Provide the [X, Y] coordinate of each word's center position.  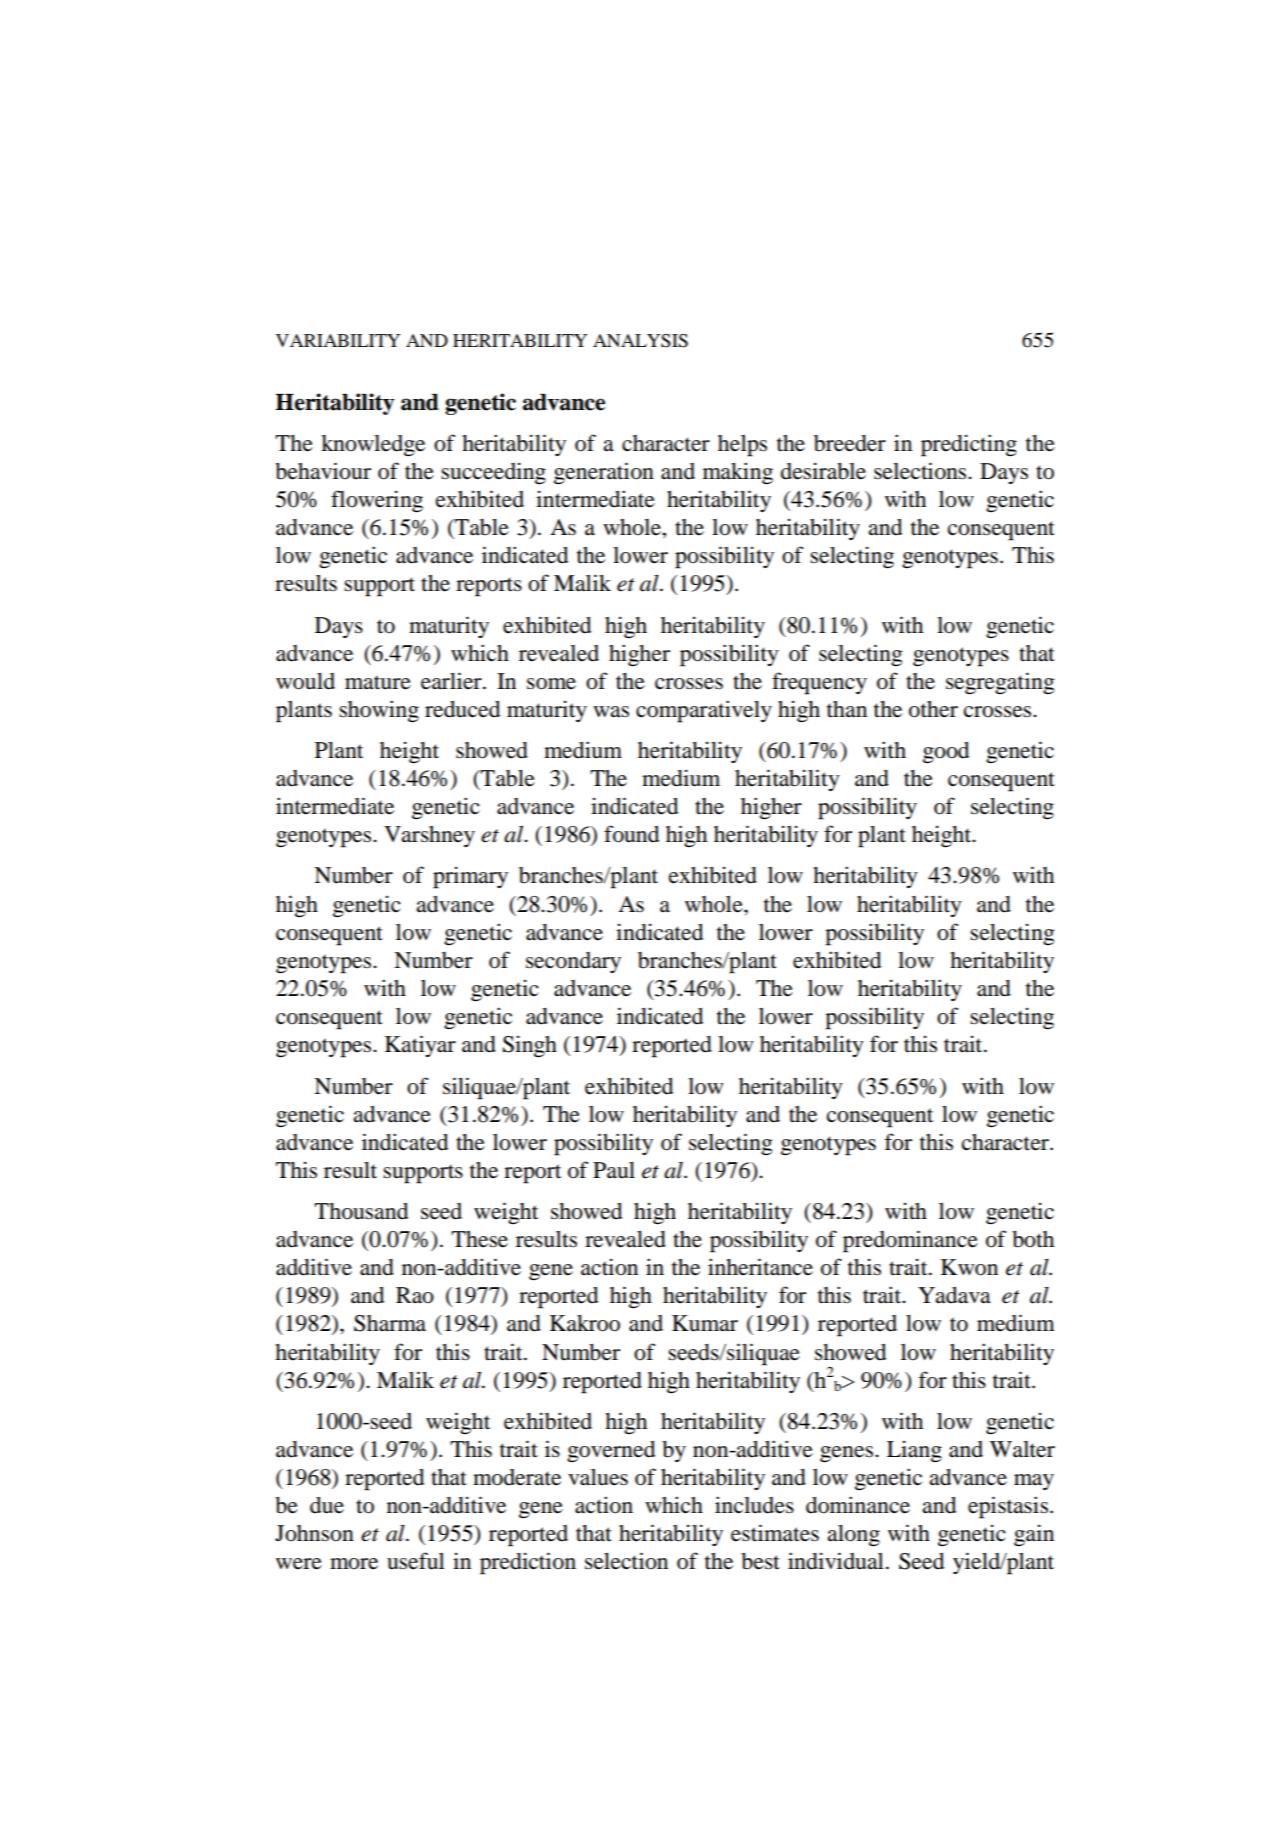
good [946, 753]
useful [416, 1561]
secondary [573, 962]
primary [470, 877]
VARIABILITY [338, 340]
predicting [969, 445]
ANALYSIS [640, 341]
